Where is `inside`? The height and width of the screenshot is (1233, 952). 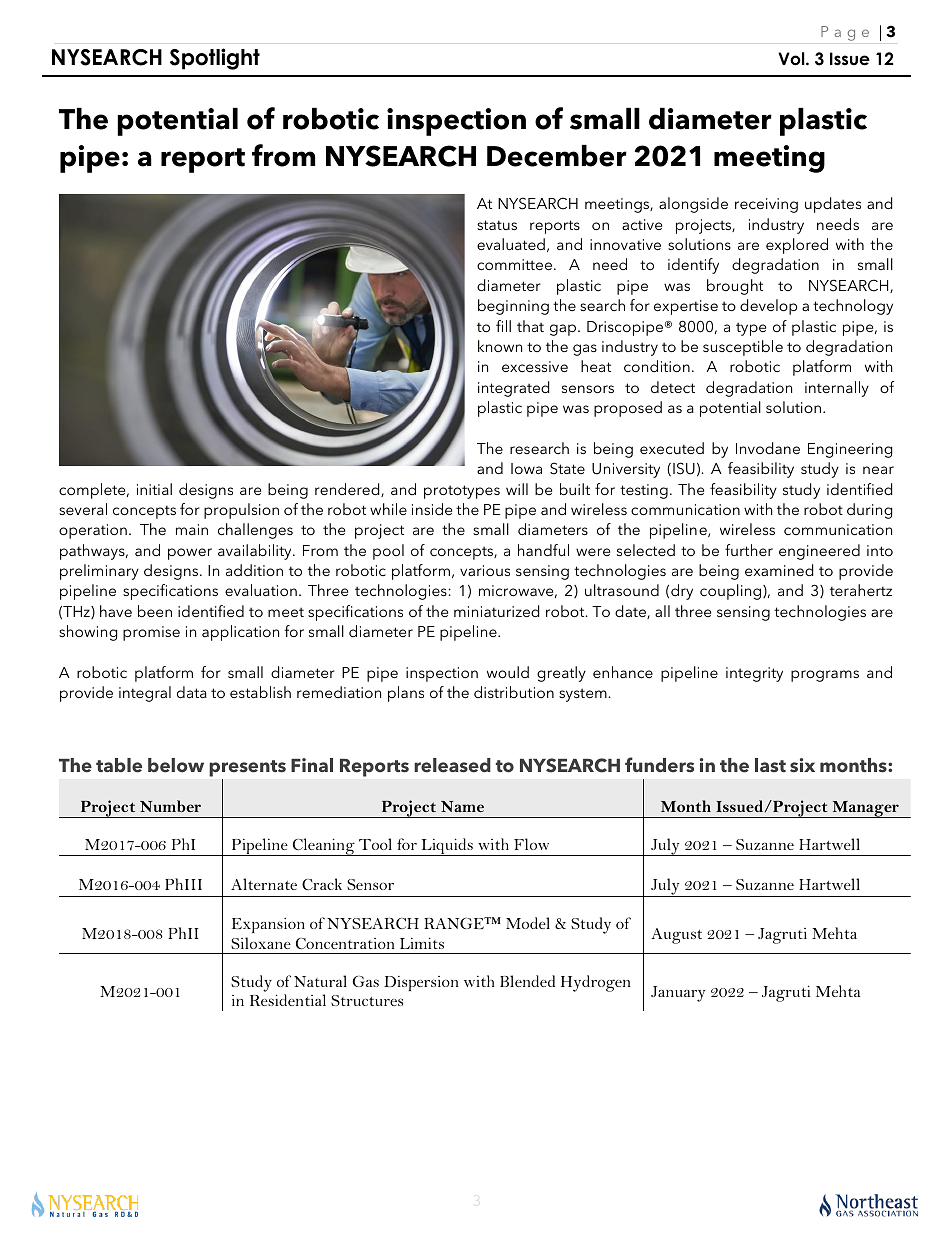
inside is located at coordinates (432, 509).
